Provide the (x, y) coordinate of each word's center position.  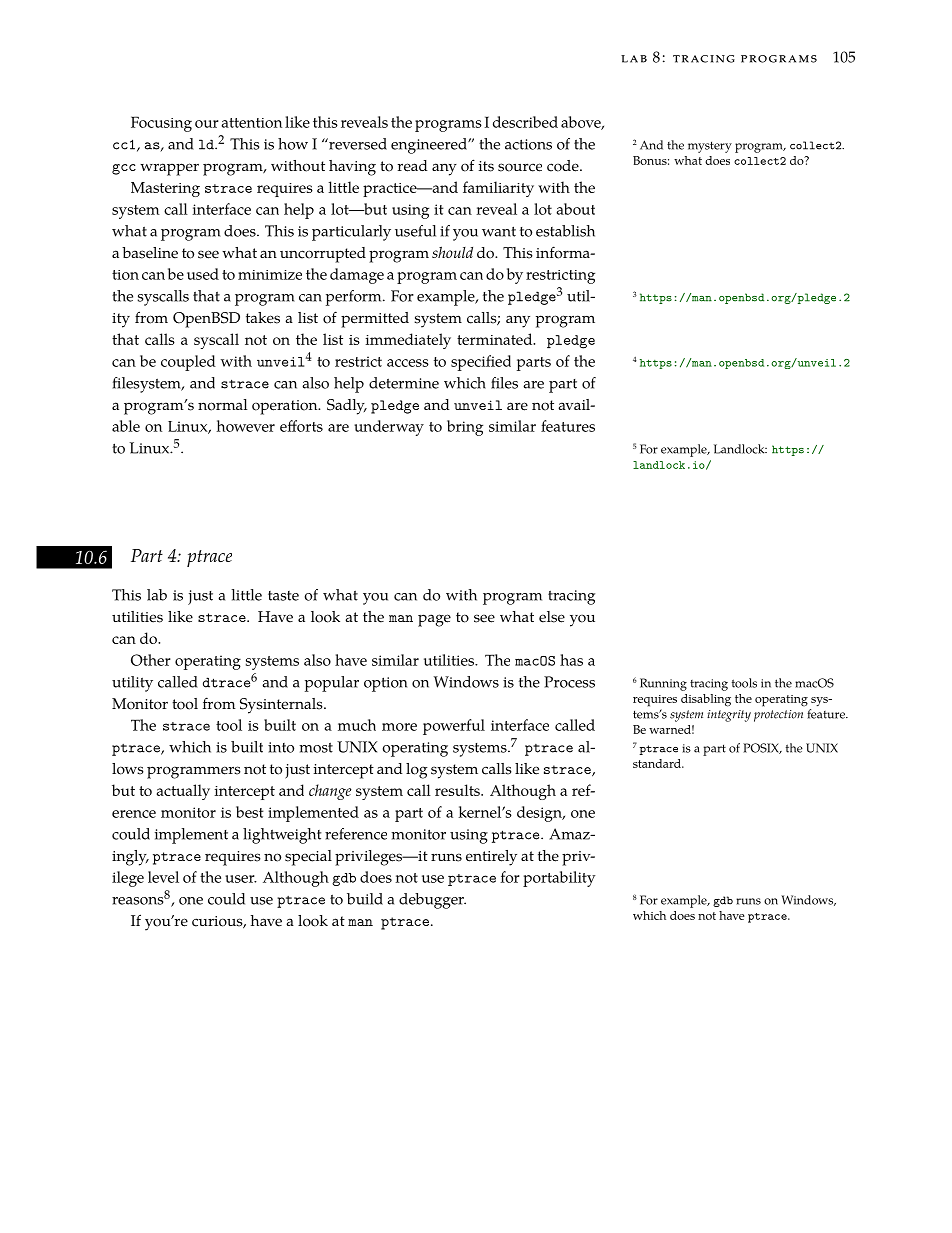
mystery (710, 147)
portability (559, 879)
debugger (432, 901)
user (241, 879)
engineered (430, 146)
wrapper (169, 169)
